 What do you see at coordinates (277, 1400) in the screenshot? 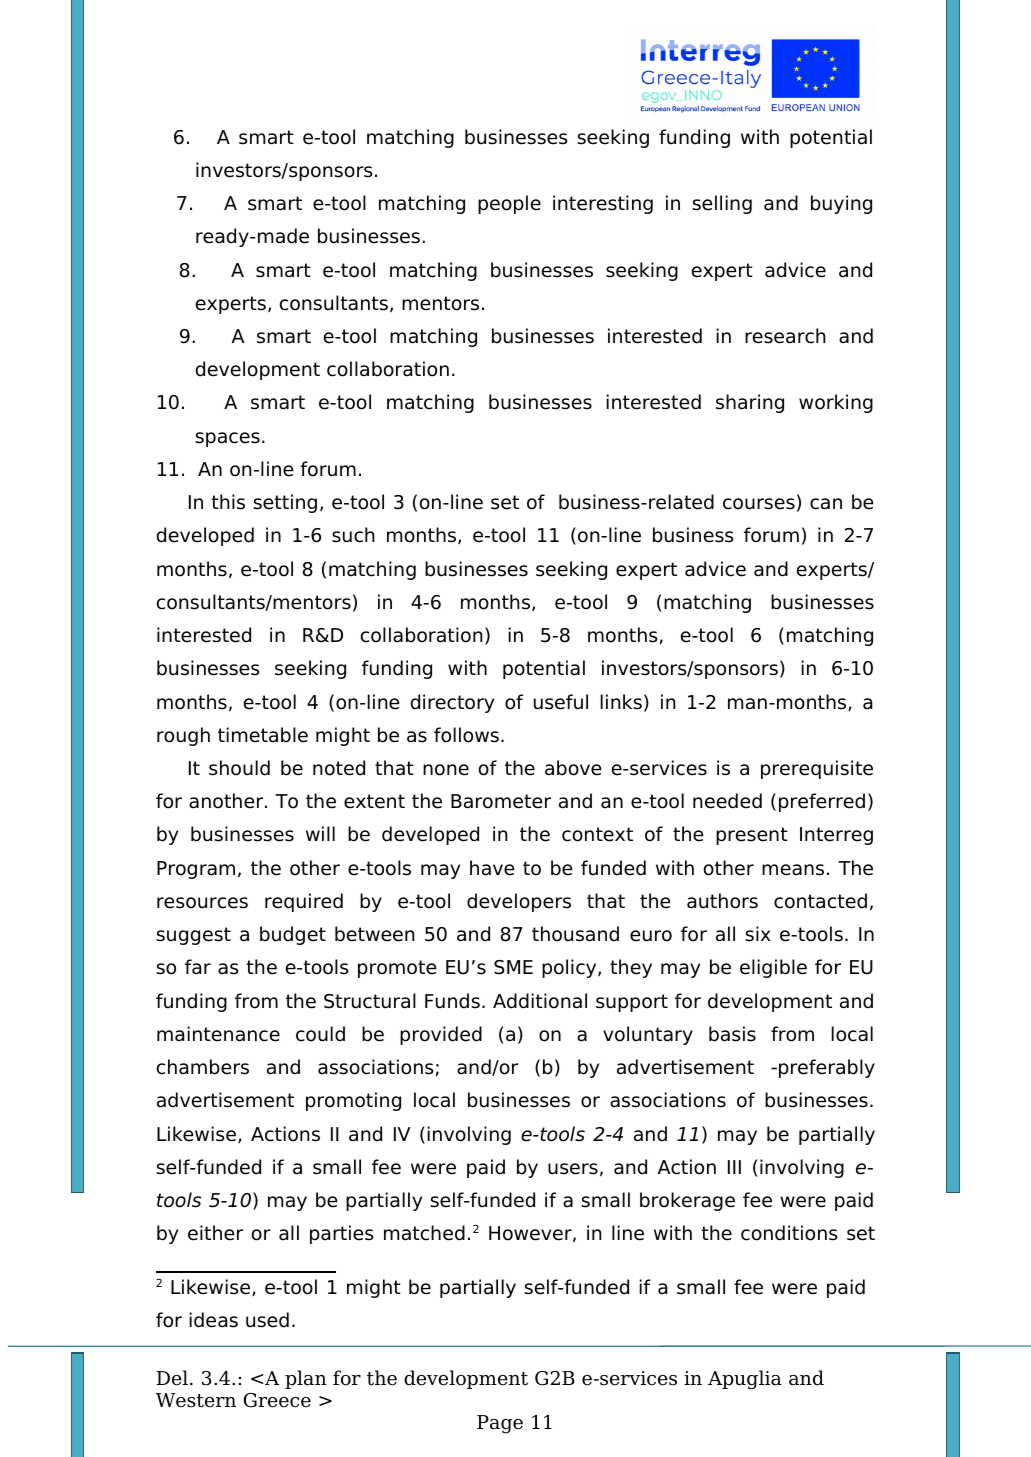
I see `Greece` at bounding box center [277, 1400].
